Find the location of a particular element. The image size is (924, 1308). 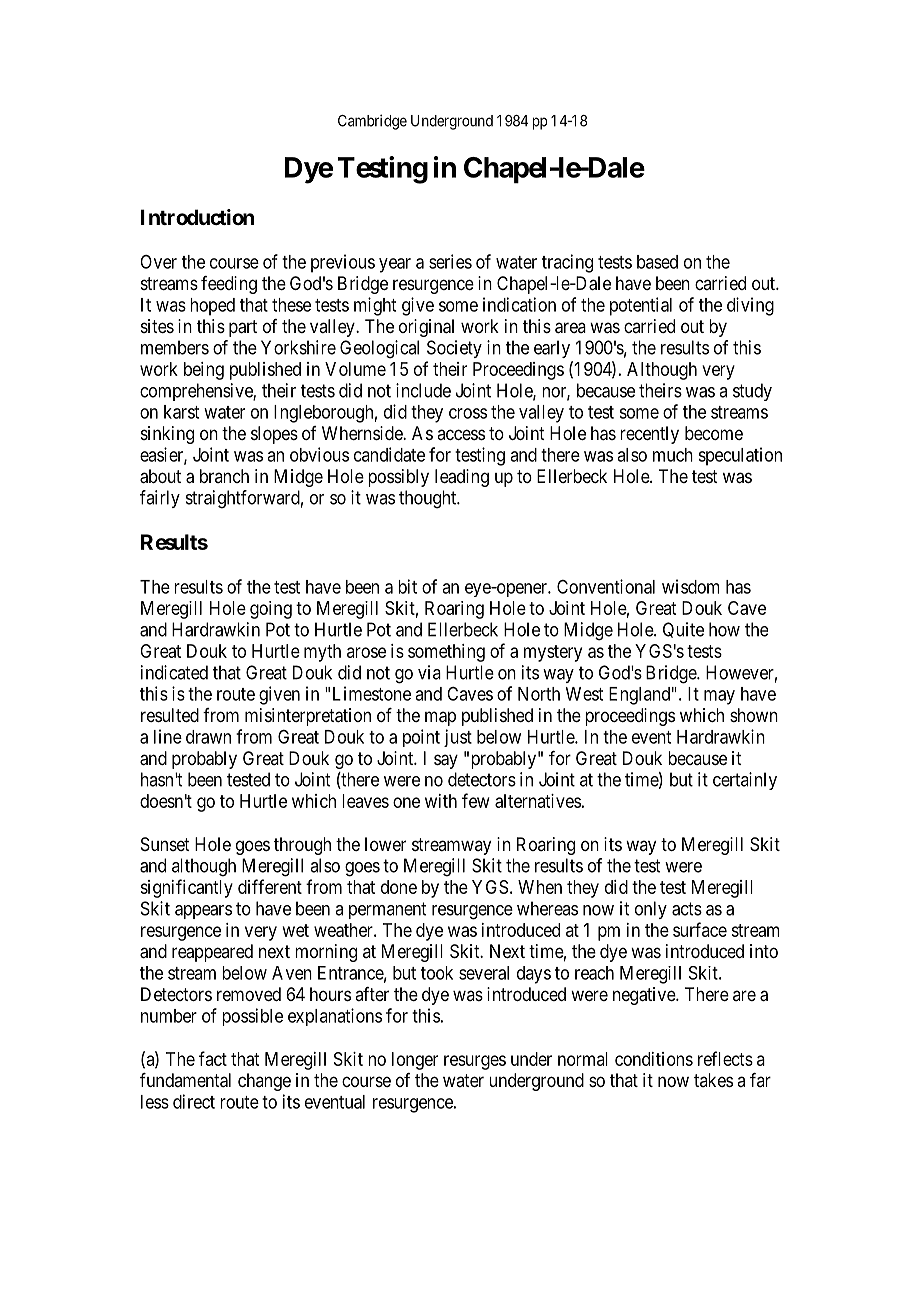

takes is located at coordinates (713, 1080).
